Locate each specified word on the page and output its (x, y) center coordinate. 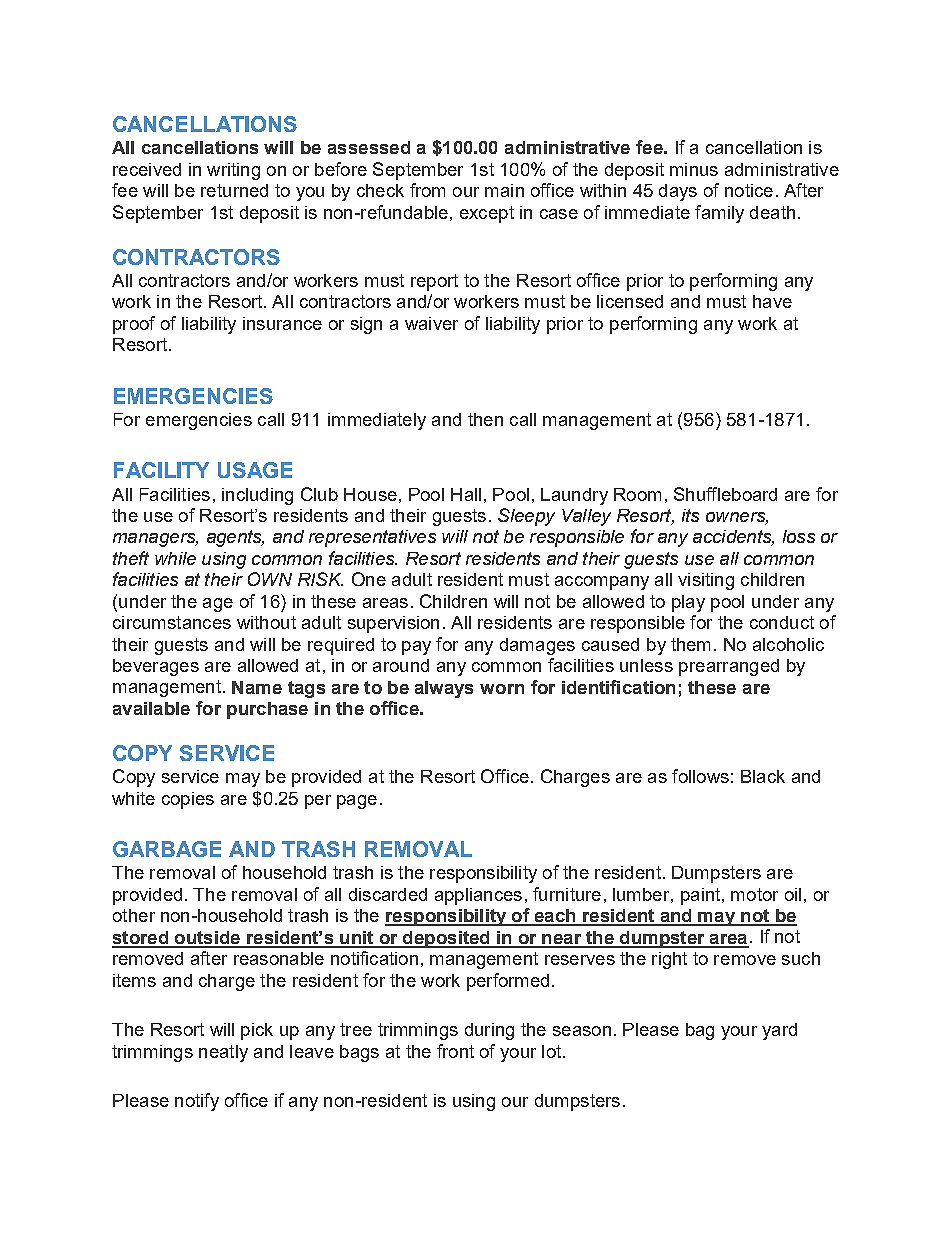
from (427, 190)
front (455, 1051)
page (357, 802)
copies (188, 800)
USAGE (255, 470)
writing (233, 171)
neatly (223, 1053)
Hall (466, 494)
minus (694, 169)
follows (700, 776)
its (690, 515)
